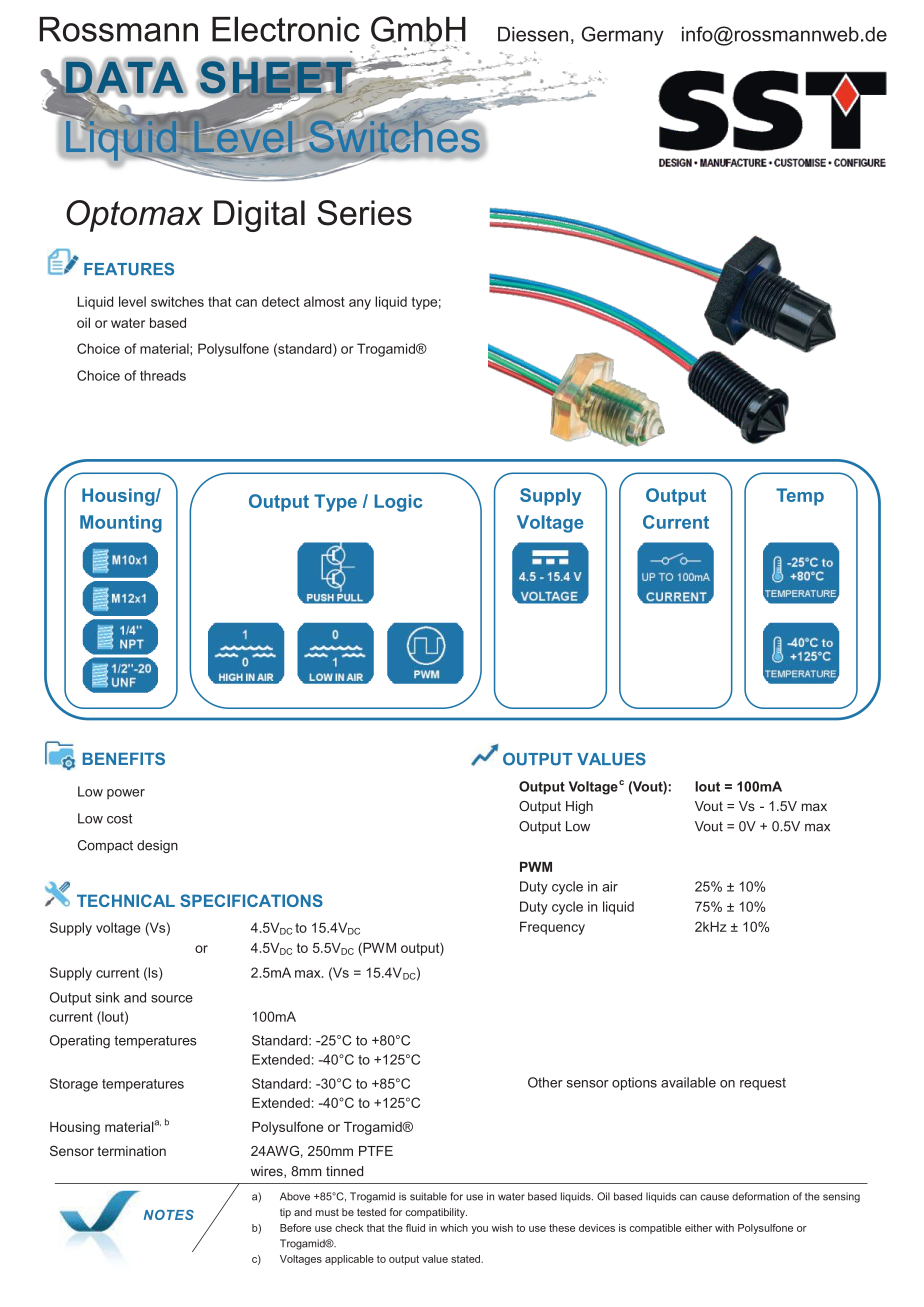 The width and height of the document is (924, 1307). I want to click on Electronic, so click(286, 29).
